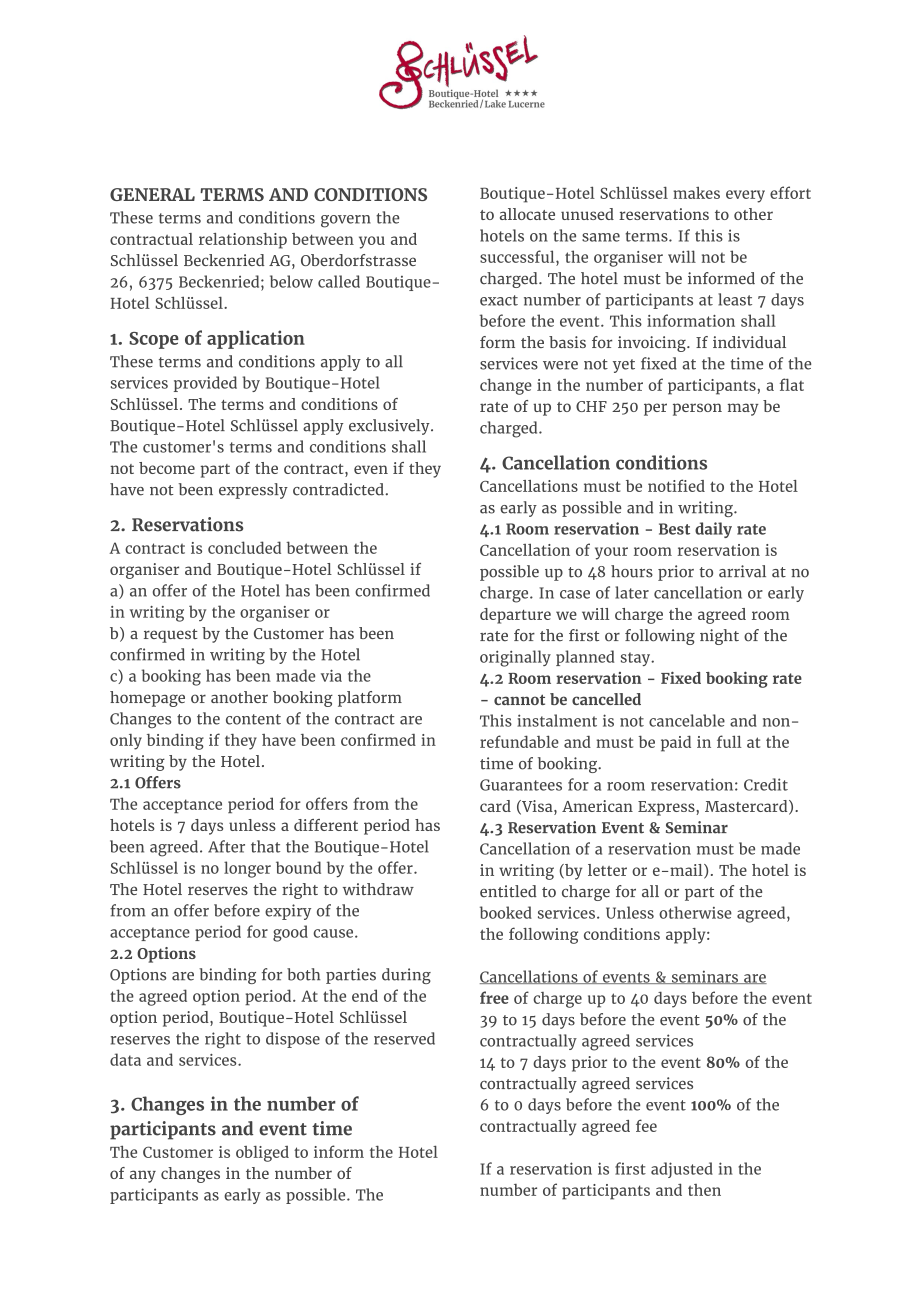  Describe the element at coordinates (696, 193) in the image. I see `makes` at that location.
